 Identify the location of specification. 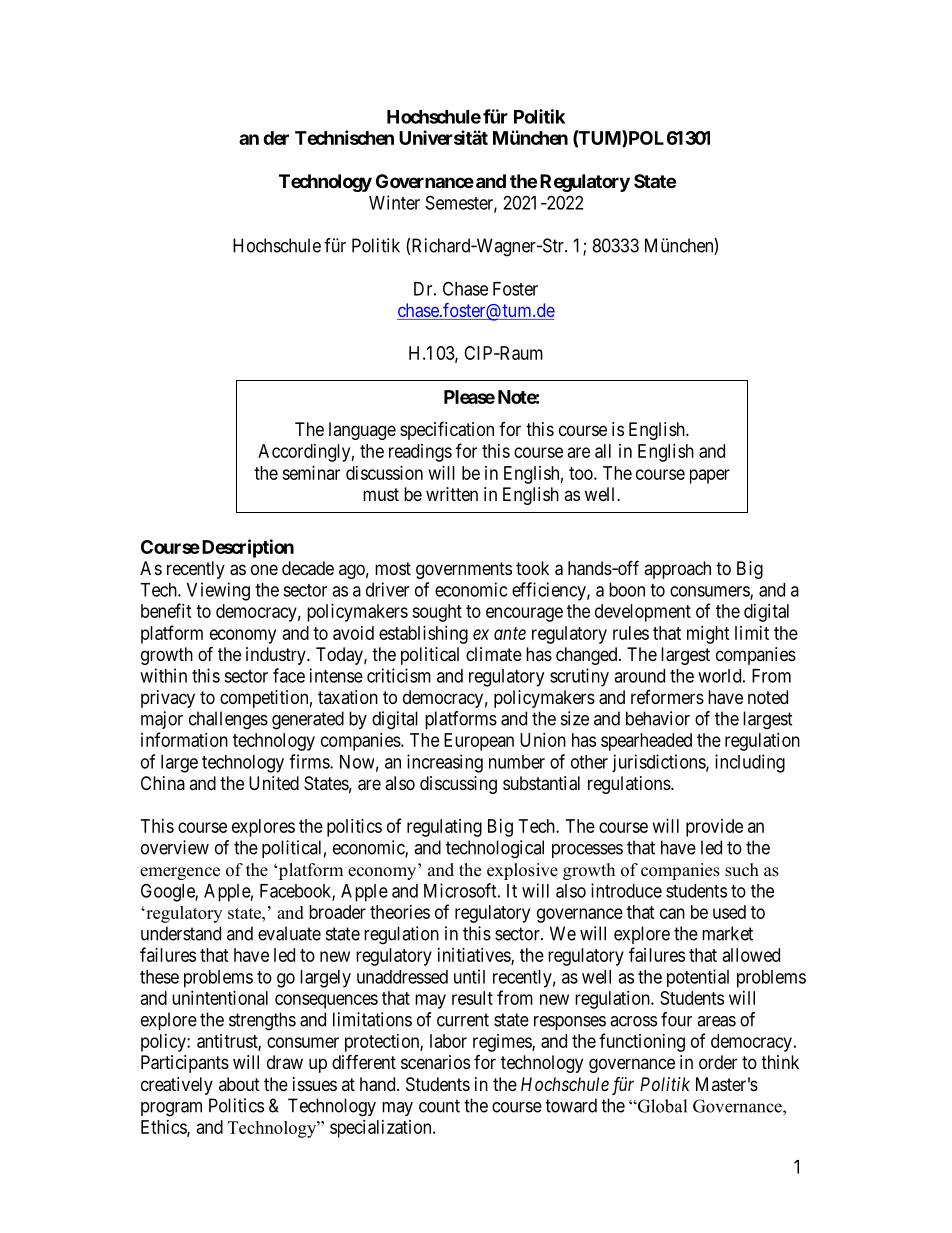
(447, 430).
